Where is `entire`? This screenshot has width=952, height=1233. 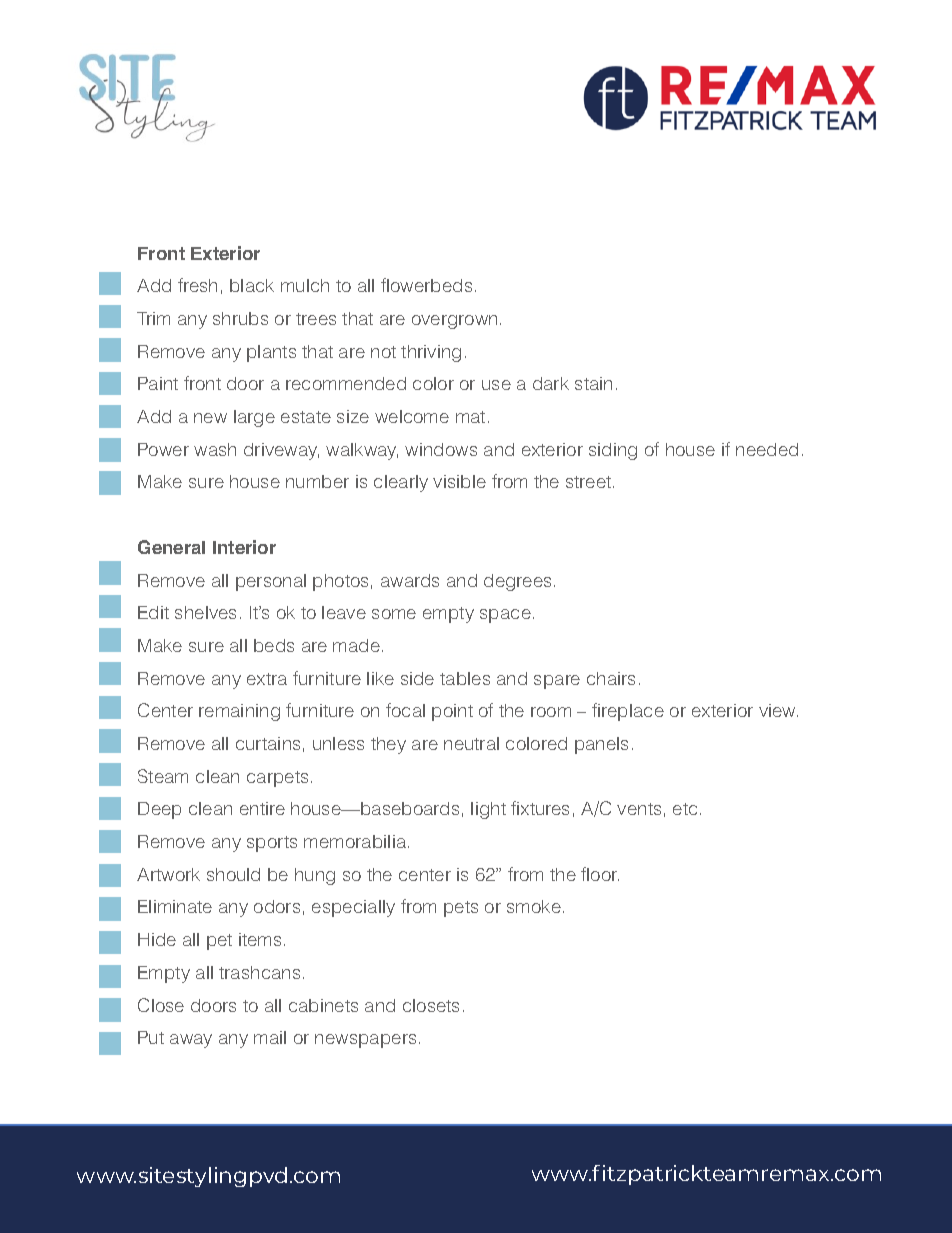
entire is located at coordinates (262, 808).
